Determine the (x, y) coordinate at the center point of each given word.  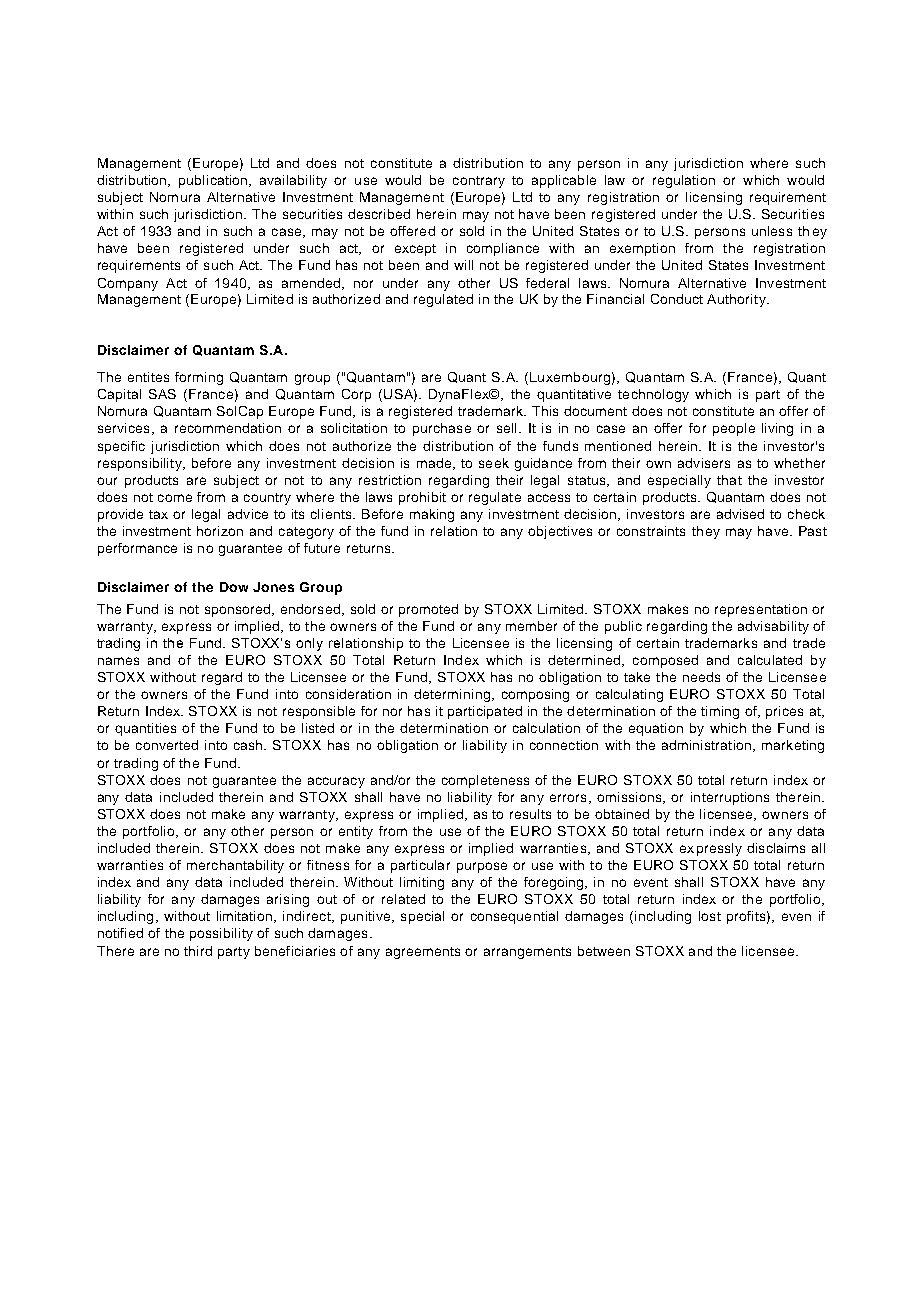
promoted (428, 610)
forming (199, 378)
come (175, 498)
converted (167, 745)
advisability (773, 627)
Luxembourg (570, 378)
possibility (221, 934)
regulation (684, 181)
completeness (485, 781)
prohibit (422, 498)
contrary (479, 182)
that (729, 480)
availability (293, 181)
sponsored (239, 610)
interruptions (730, 798)
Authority (737, 300)
